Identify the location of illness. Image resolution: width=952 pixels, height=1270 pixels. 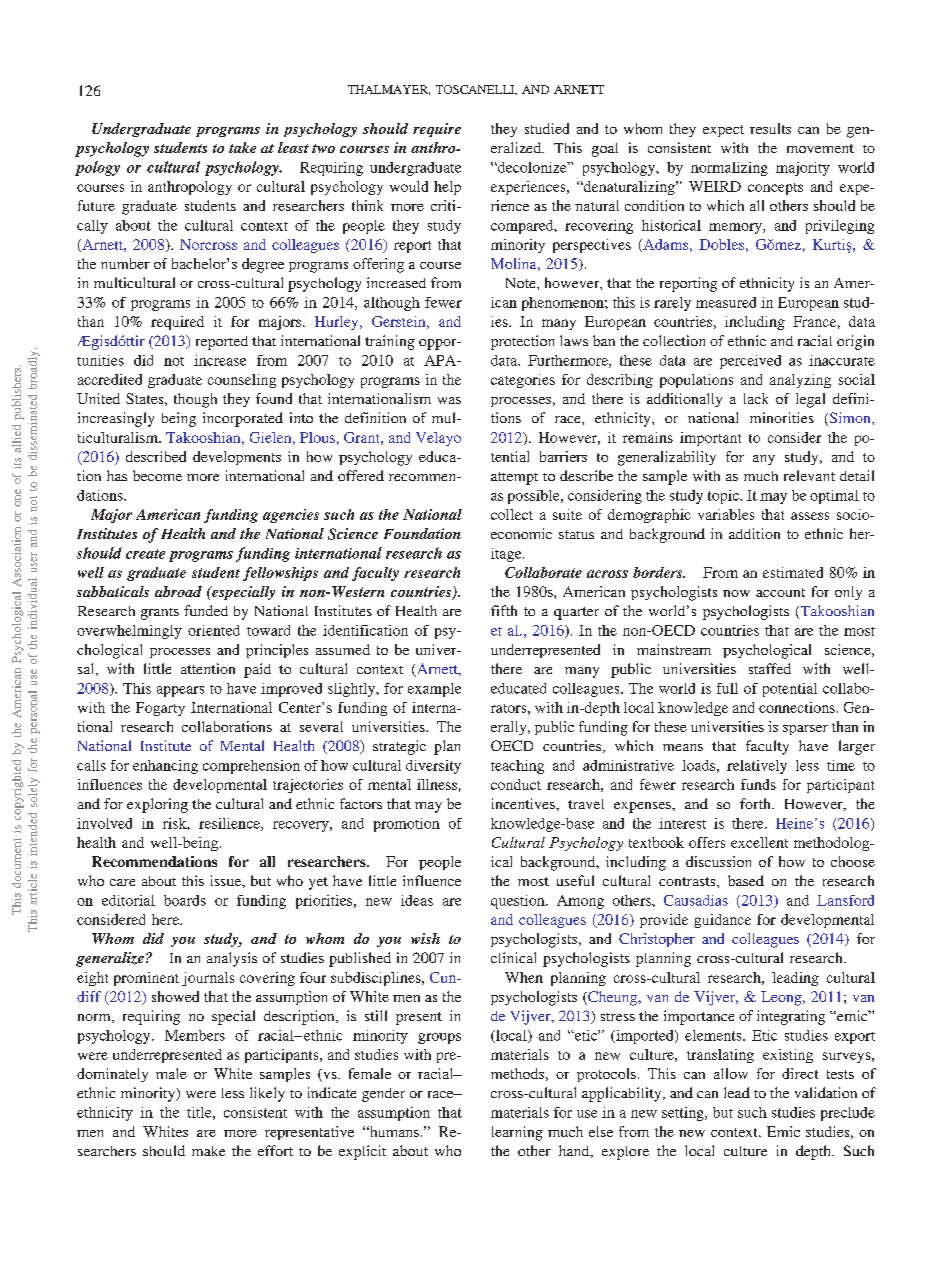
(437, 784).
